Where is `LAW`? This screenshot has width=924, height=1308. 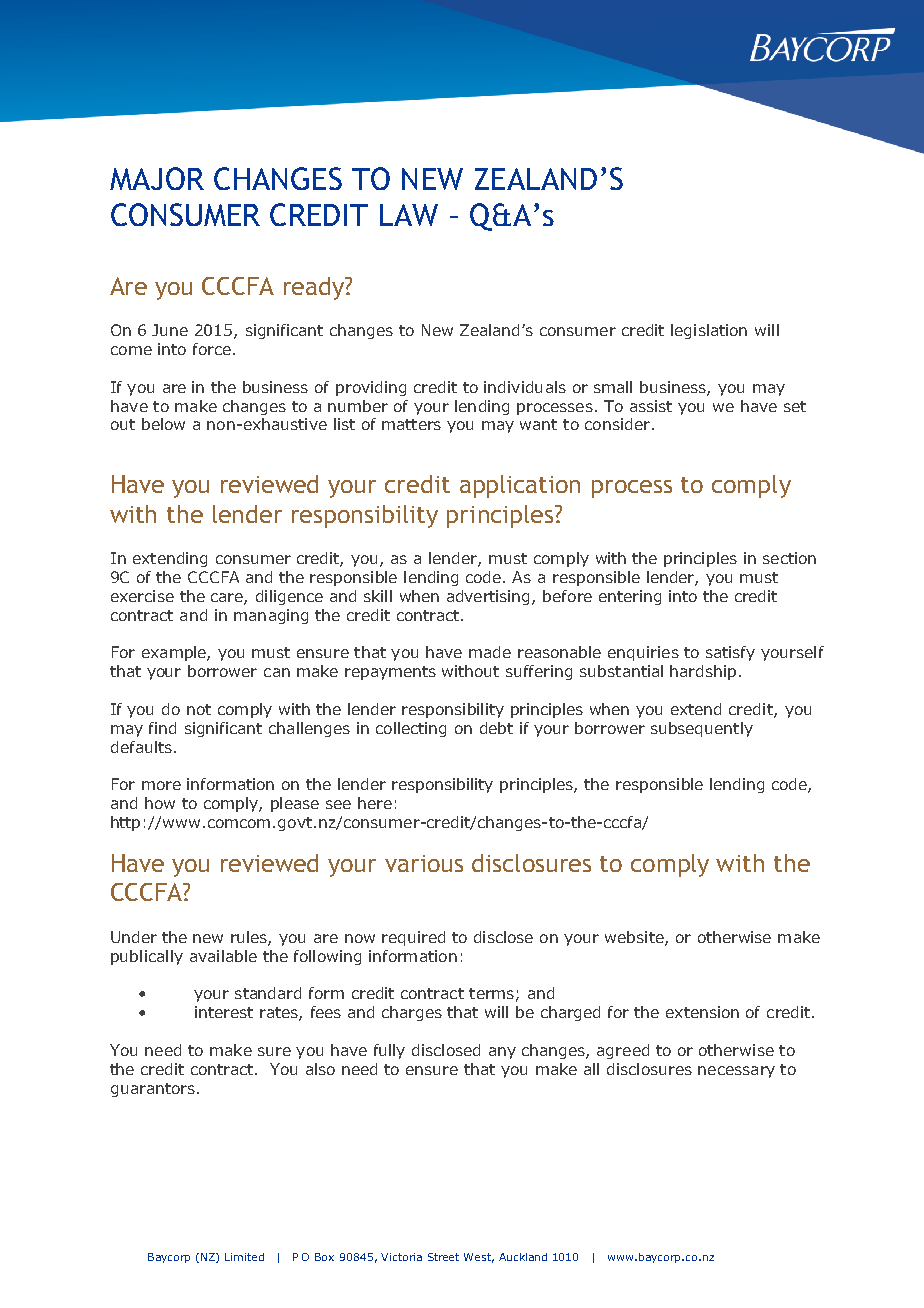 LAW is located at coordinates (409, 215).
